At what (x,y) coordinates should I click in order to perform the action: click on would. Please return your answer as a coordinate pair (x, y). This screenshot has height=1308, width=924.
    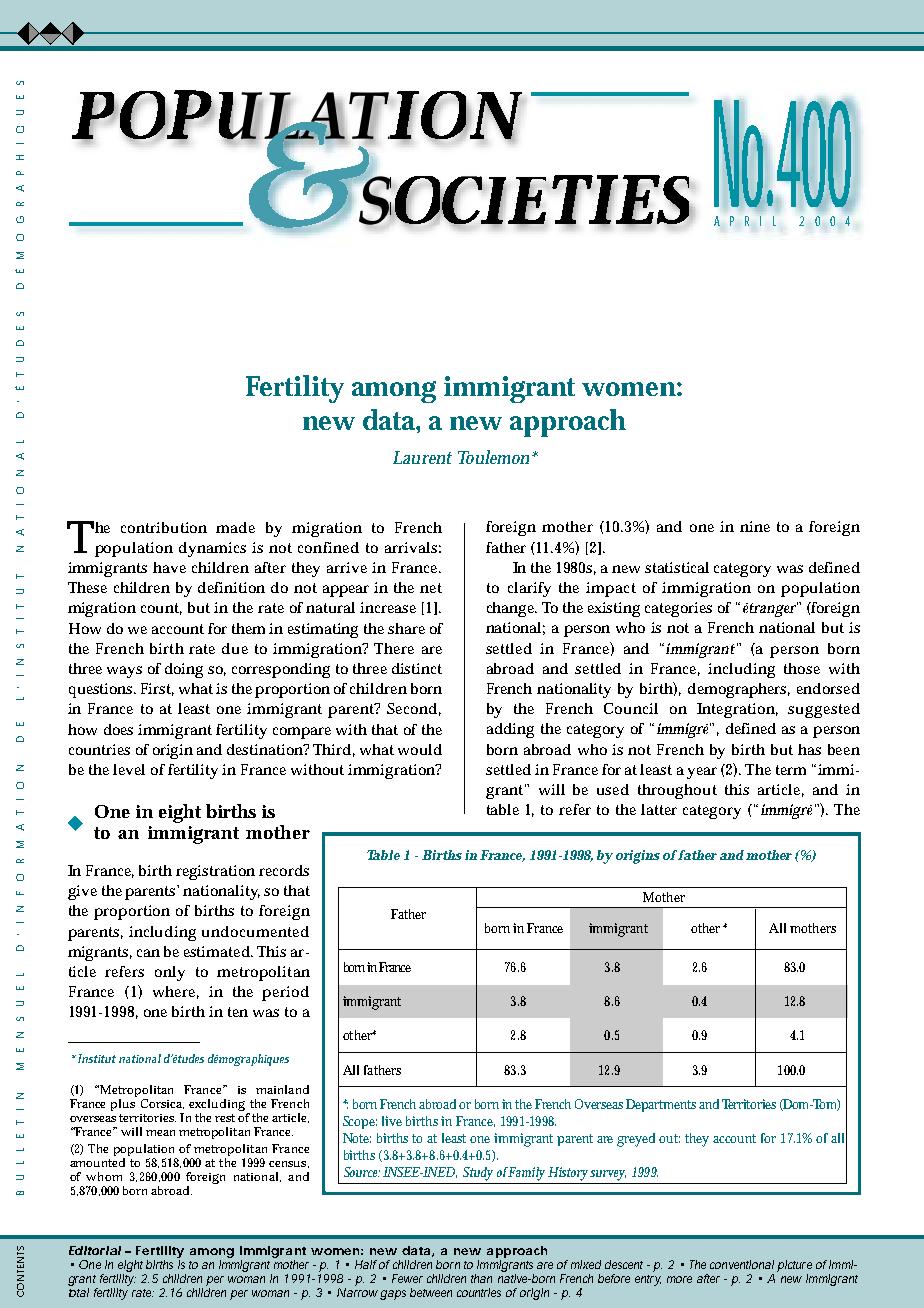
    Looking at the image, I should click on (420, 749).
